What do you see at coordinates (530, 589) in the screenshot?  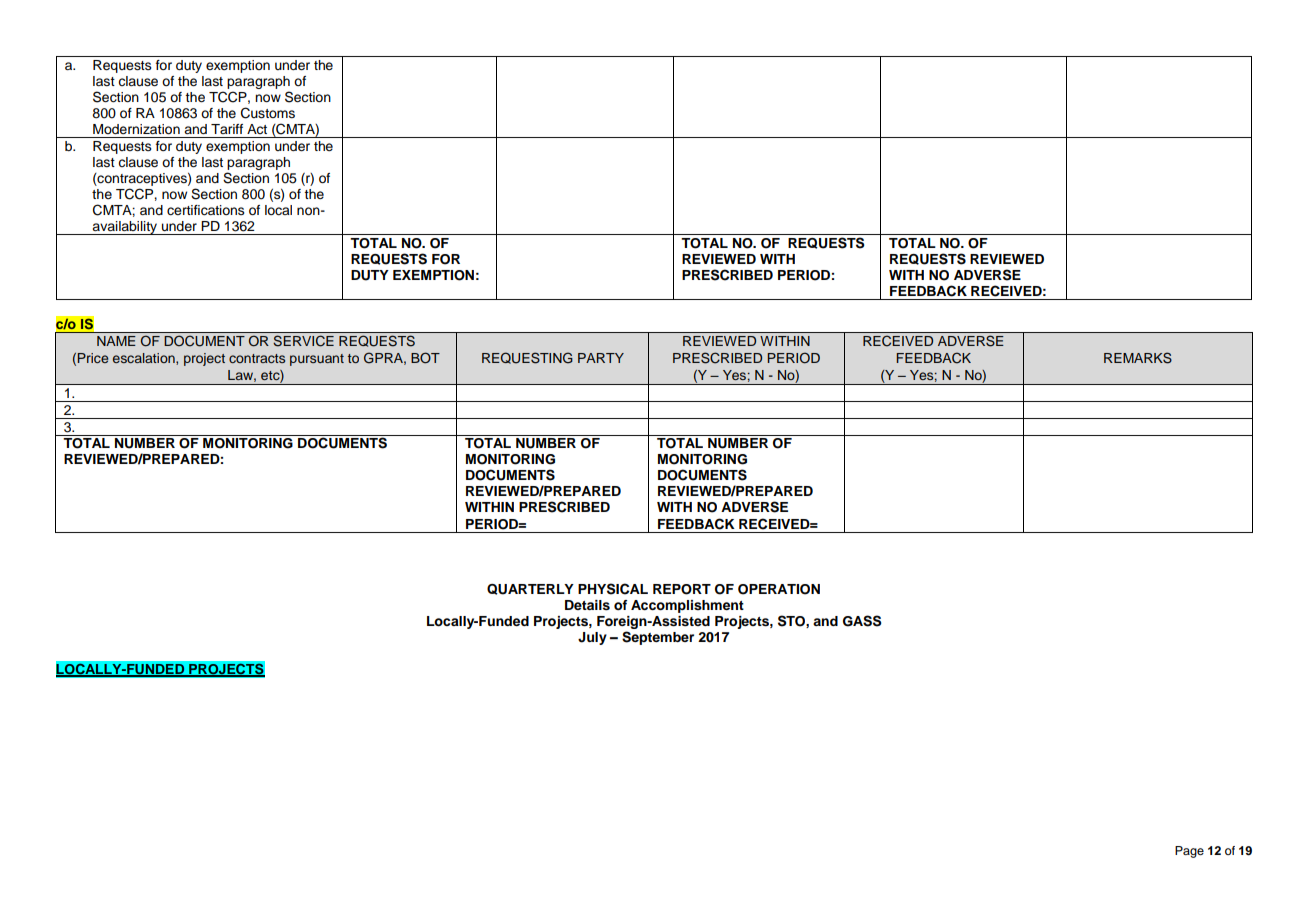 I see `QUARTERLY` at bounding box center [530, 589].
